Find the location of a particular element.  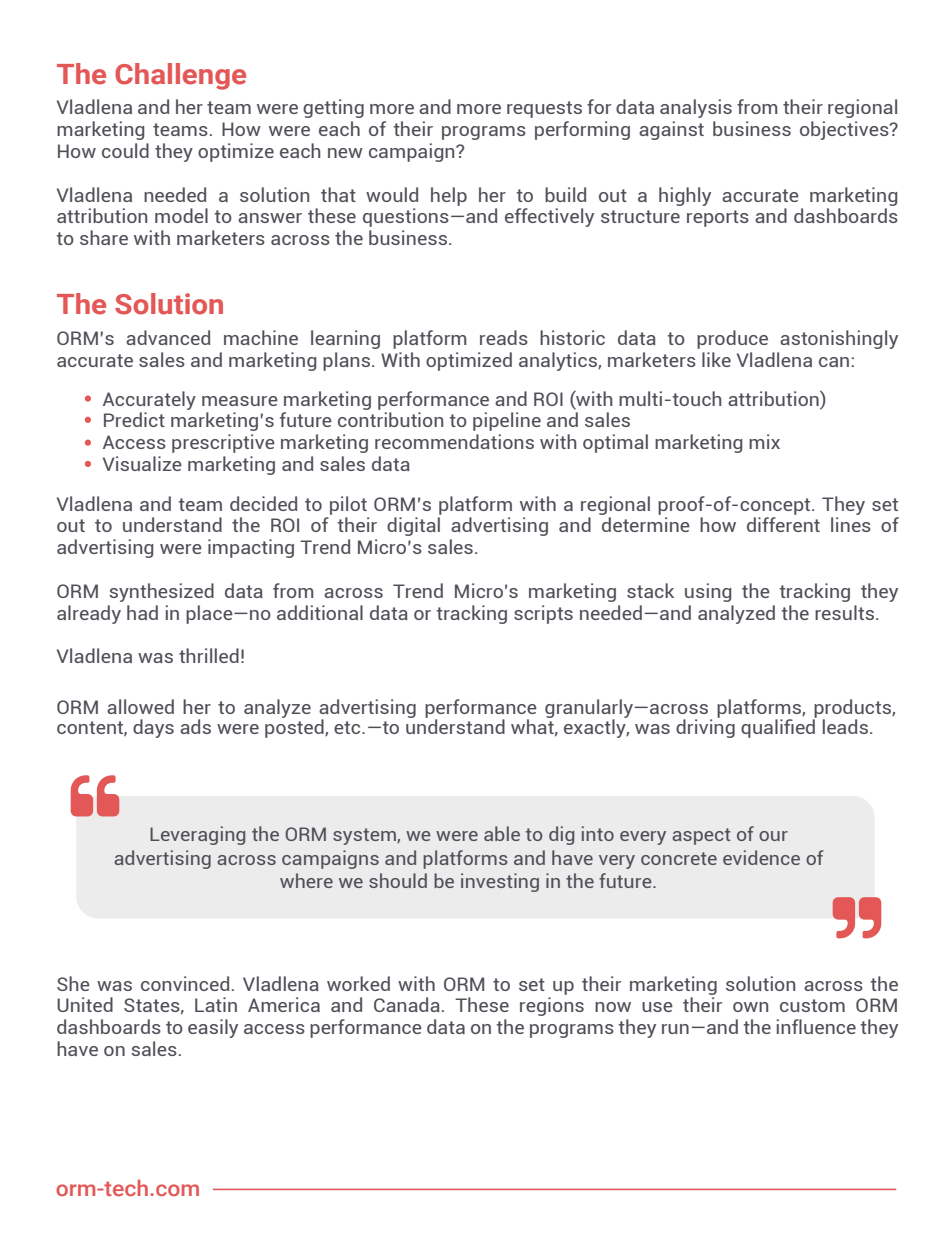

scripts is located at coordinates (543, 614).
